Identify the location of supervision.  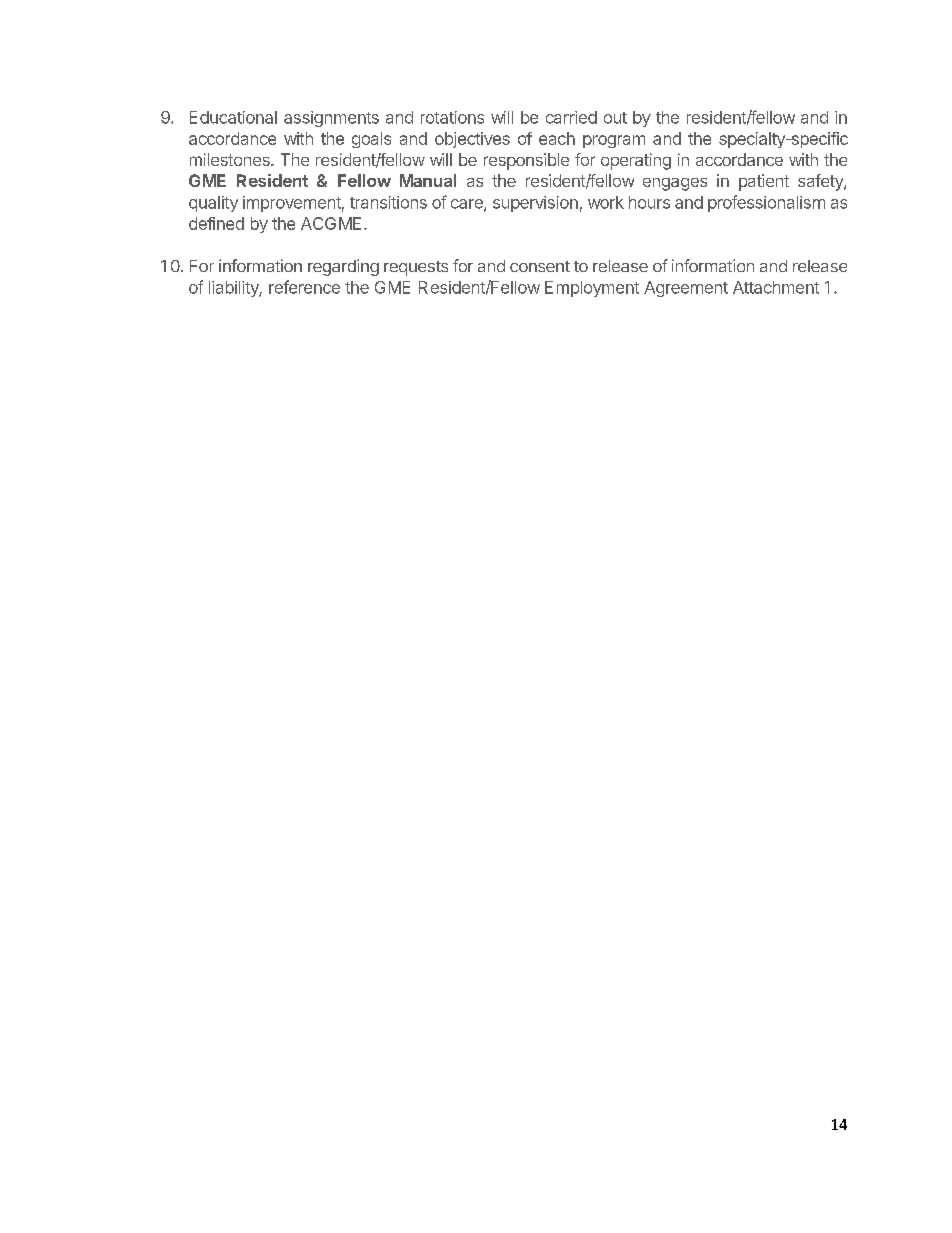
(535, 204).
